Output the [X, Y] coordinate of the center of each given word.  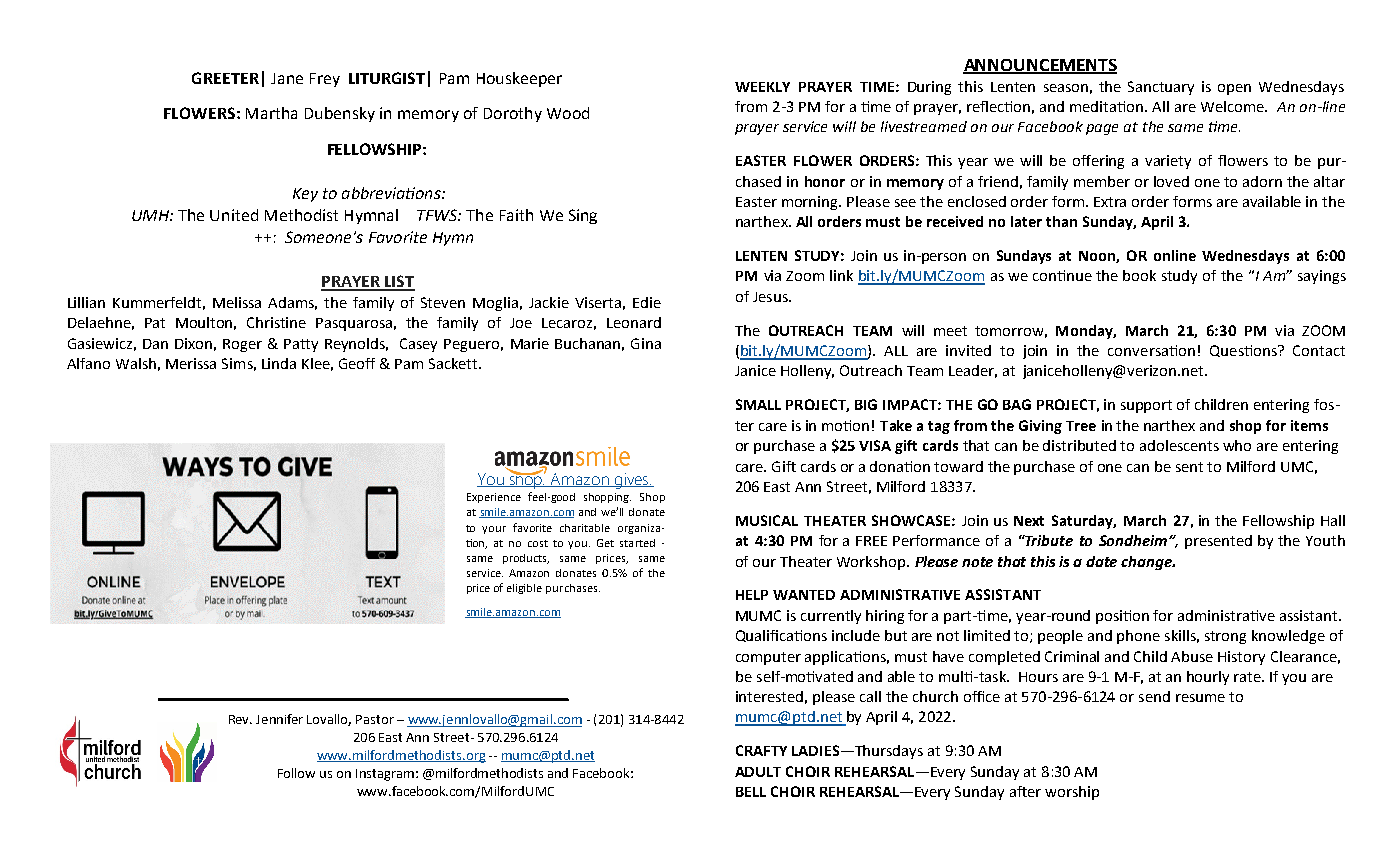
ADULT [758, 772]
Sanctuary [1161, 88]
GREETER [225, 78]
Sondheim [1134, 540]
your [494, 530]
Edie [647, 302]
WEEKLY [762, 87]
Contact [1319, 350]
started [637, 543]
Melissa [237, 302]
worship [1072, 793]
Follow [296, 773]
